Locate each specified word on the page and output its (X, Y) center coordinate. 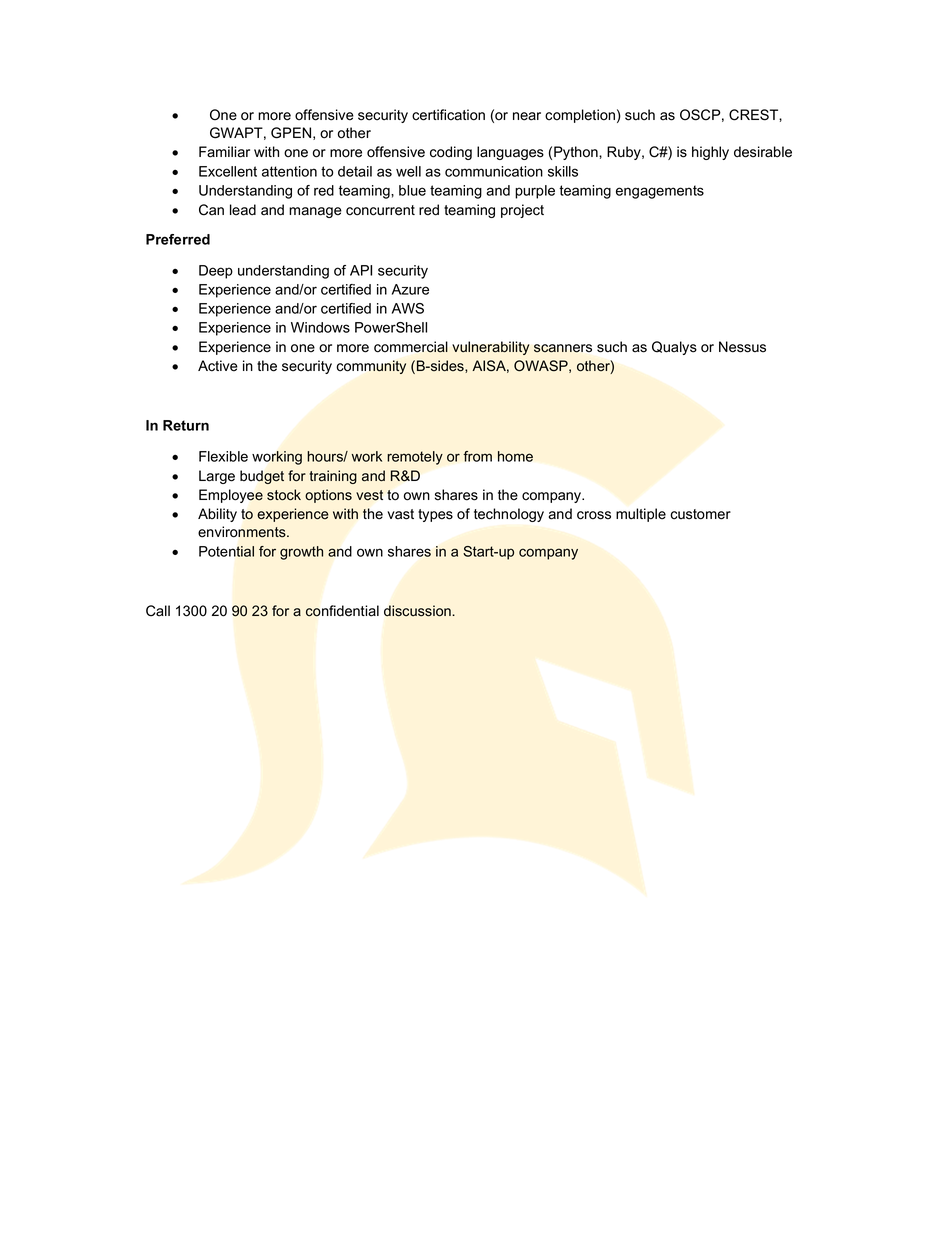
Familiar (224, 152)
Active (218, 366)
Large (217, 477)
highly (710, 153)
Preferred (178, 239)
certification (448, 115)
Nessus (742, 347)
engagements (660, 192)
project (522, 211)
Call (158, 611)
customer (700, 514)
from (477, 456)
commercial (411, 347)
